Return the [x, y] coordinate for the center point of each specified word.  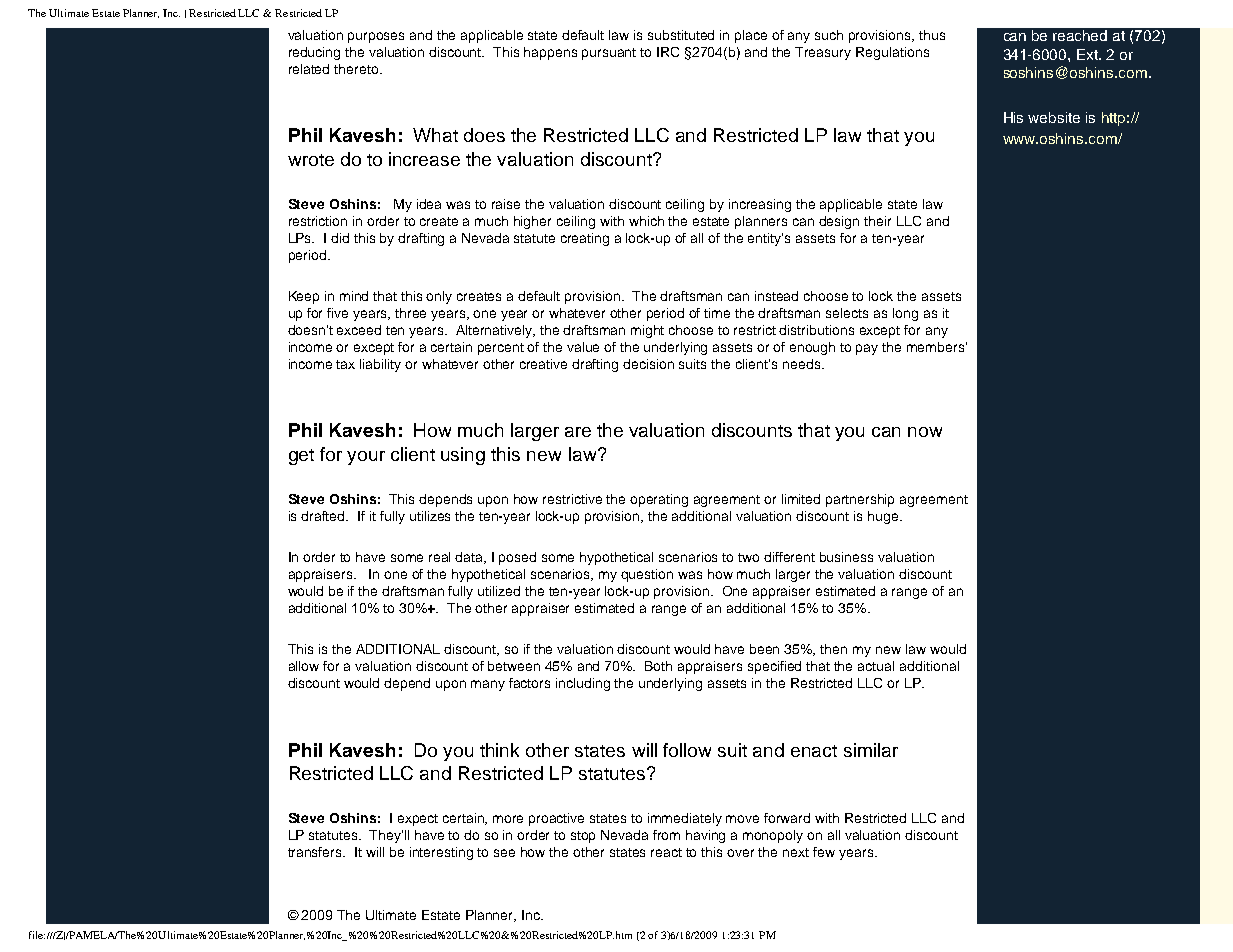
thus [932, 35]
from [666, 835]
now [925, 432]
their [877, 221]
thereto [357, 69]
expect [418, 820]
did [340, 238]
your [366, 458]
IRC [668, 52]
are [578, 432]
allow [304, 666]
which [646, 221]
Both [658, 666]
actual [876, 666]
